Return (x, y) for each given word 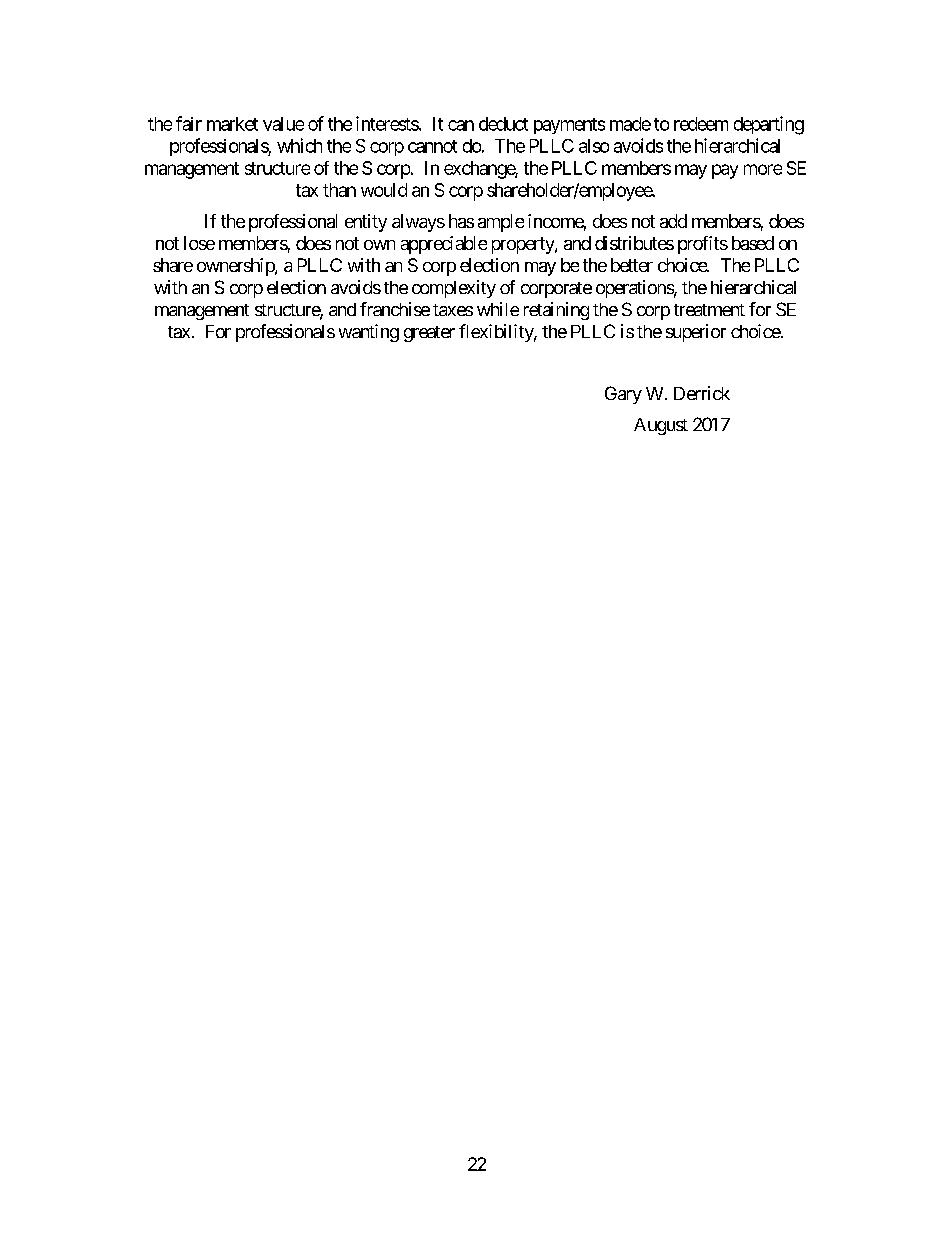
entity (366, 223)
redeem (701, 124)
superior (696, 333)
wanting (369, 333)
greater (429, 334)
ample (501, 223)
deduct (503, 124)
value (283, 124)
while (498, 309)
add (673, 221)
